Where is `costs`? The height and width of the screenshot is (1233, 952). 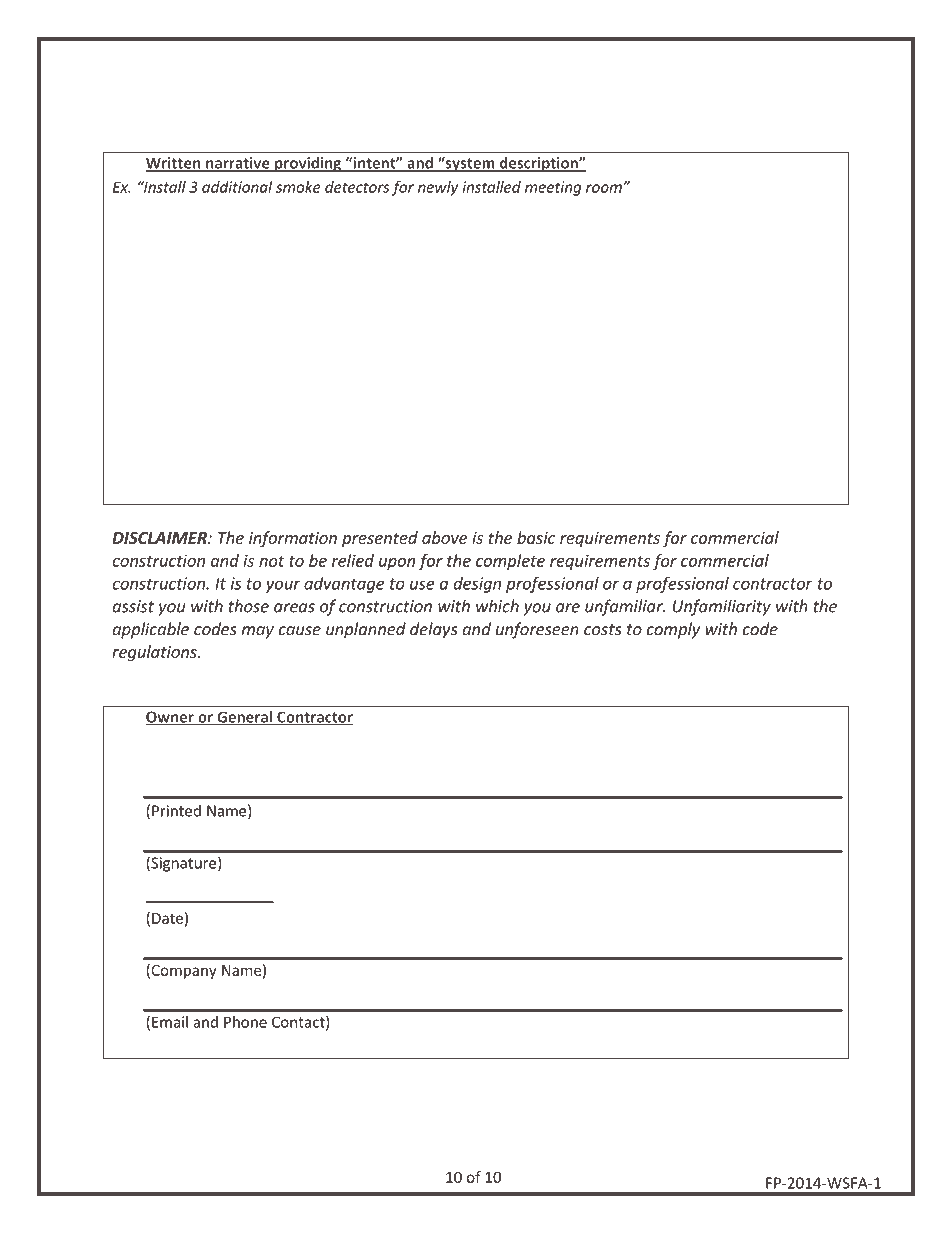 costs is located at coordinates (603, 630).
